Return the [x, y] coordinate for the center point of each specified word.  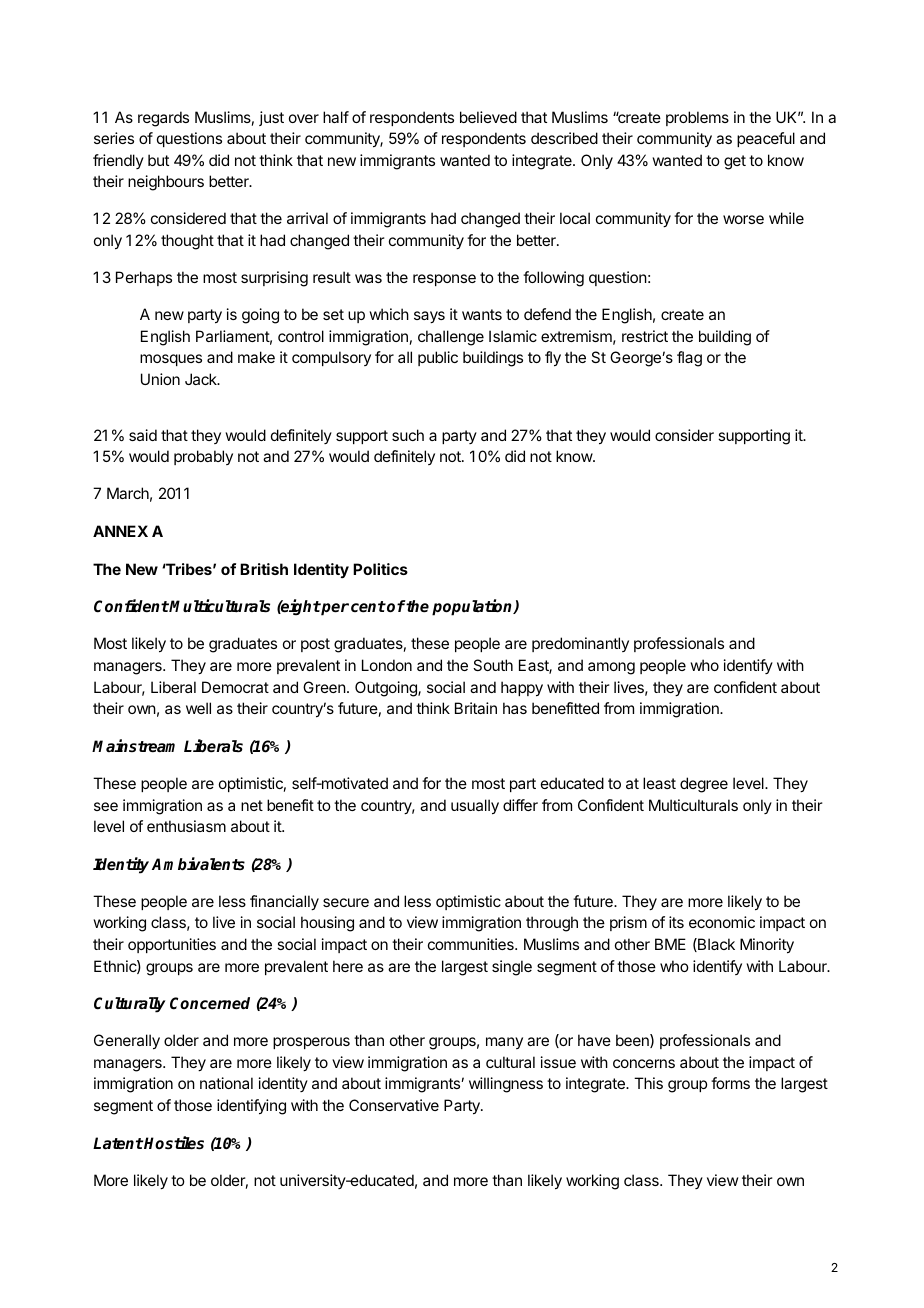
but [158, 160]
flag [689, 359]
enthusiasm [186, 826]
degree [704, 785]
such [408, 435]
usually [475, 807]
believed [488, 117]
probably [203, 457]
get [735, 162]
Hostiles [174, 1143]
